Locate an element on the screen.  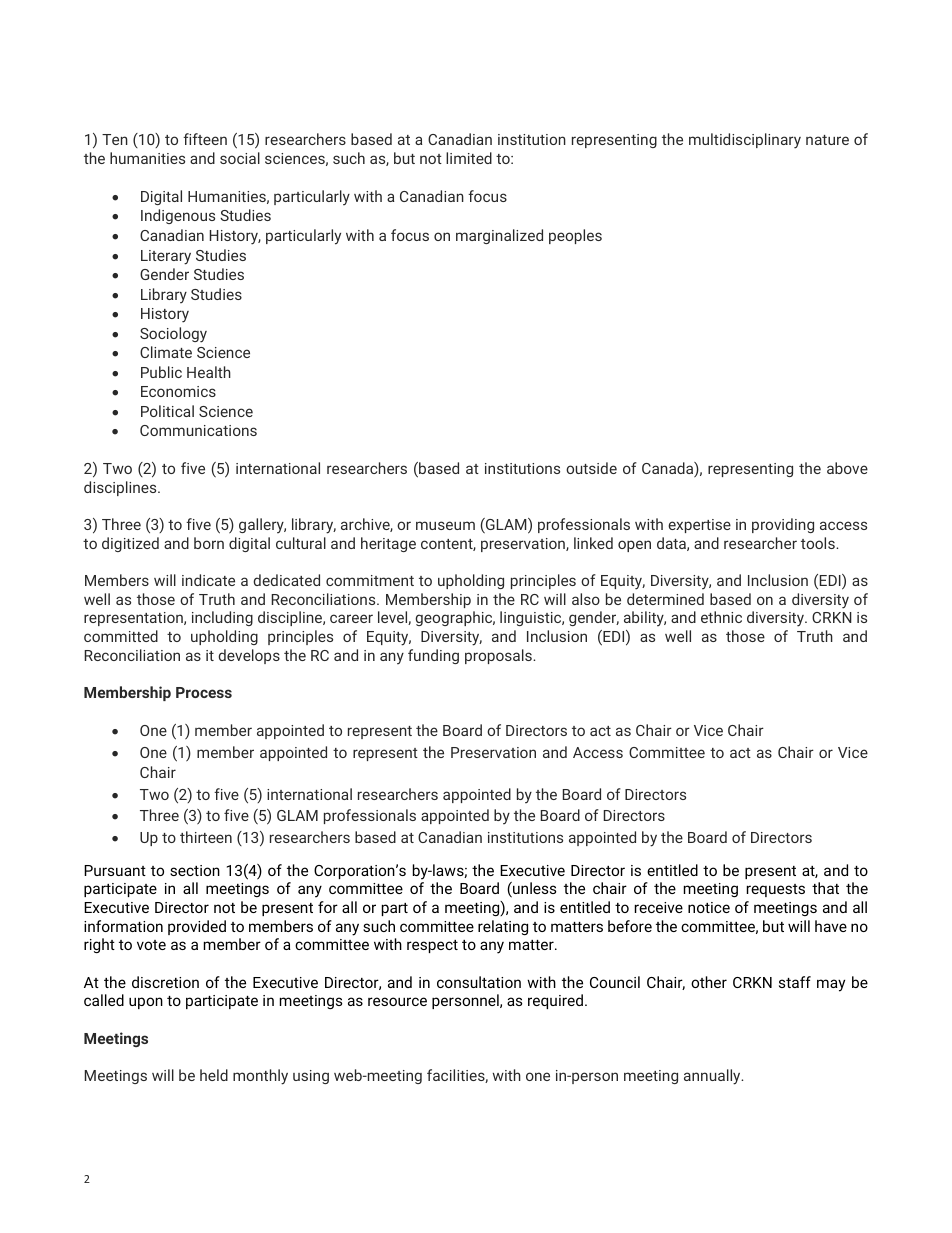
outside is located at coordinates (591, 468).
